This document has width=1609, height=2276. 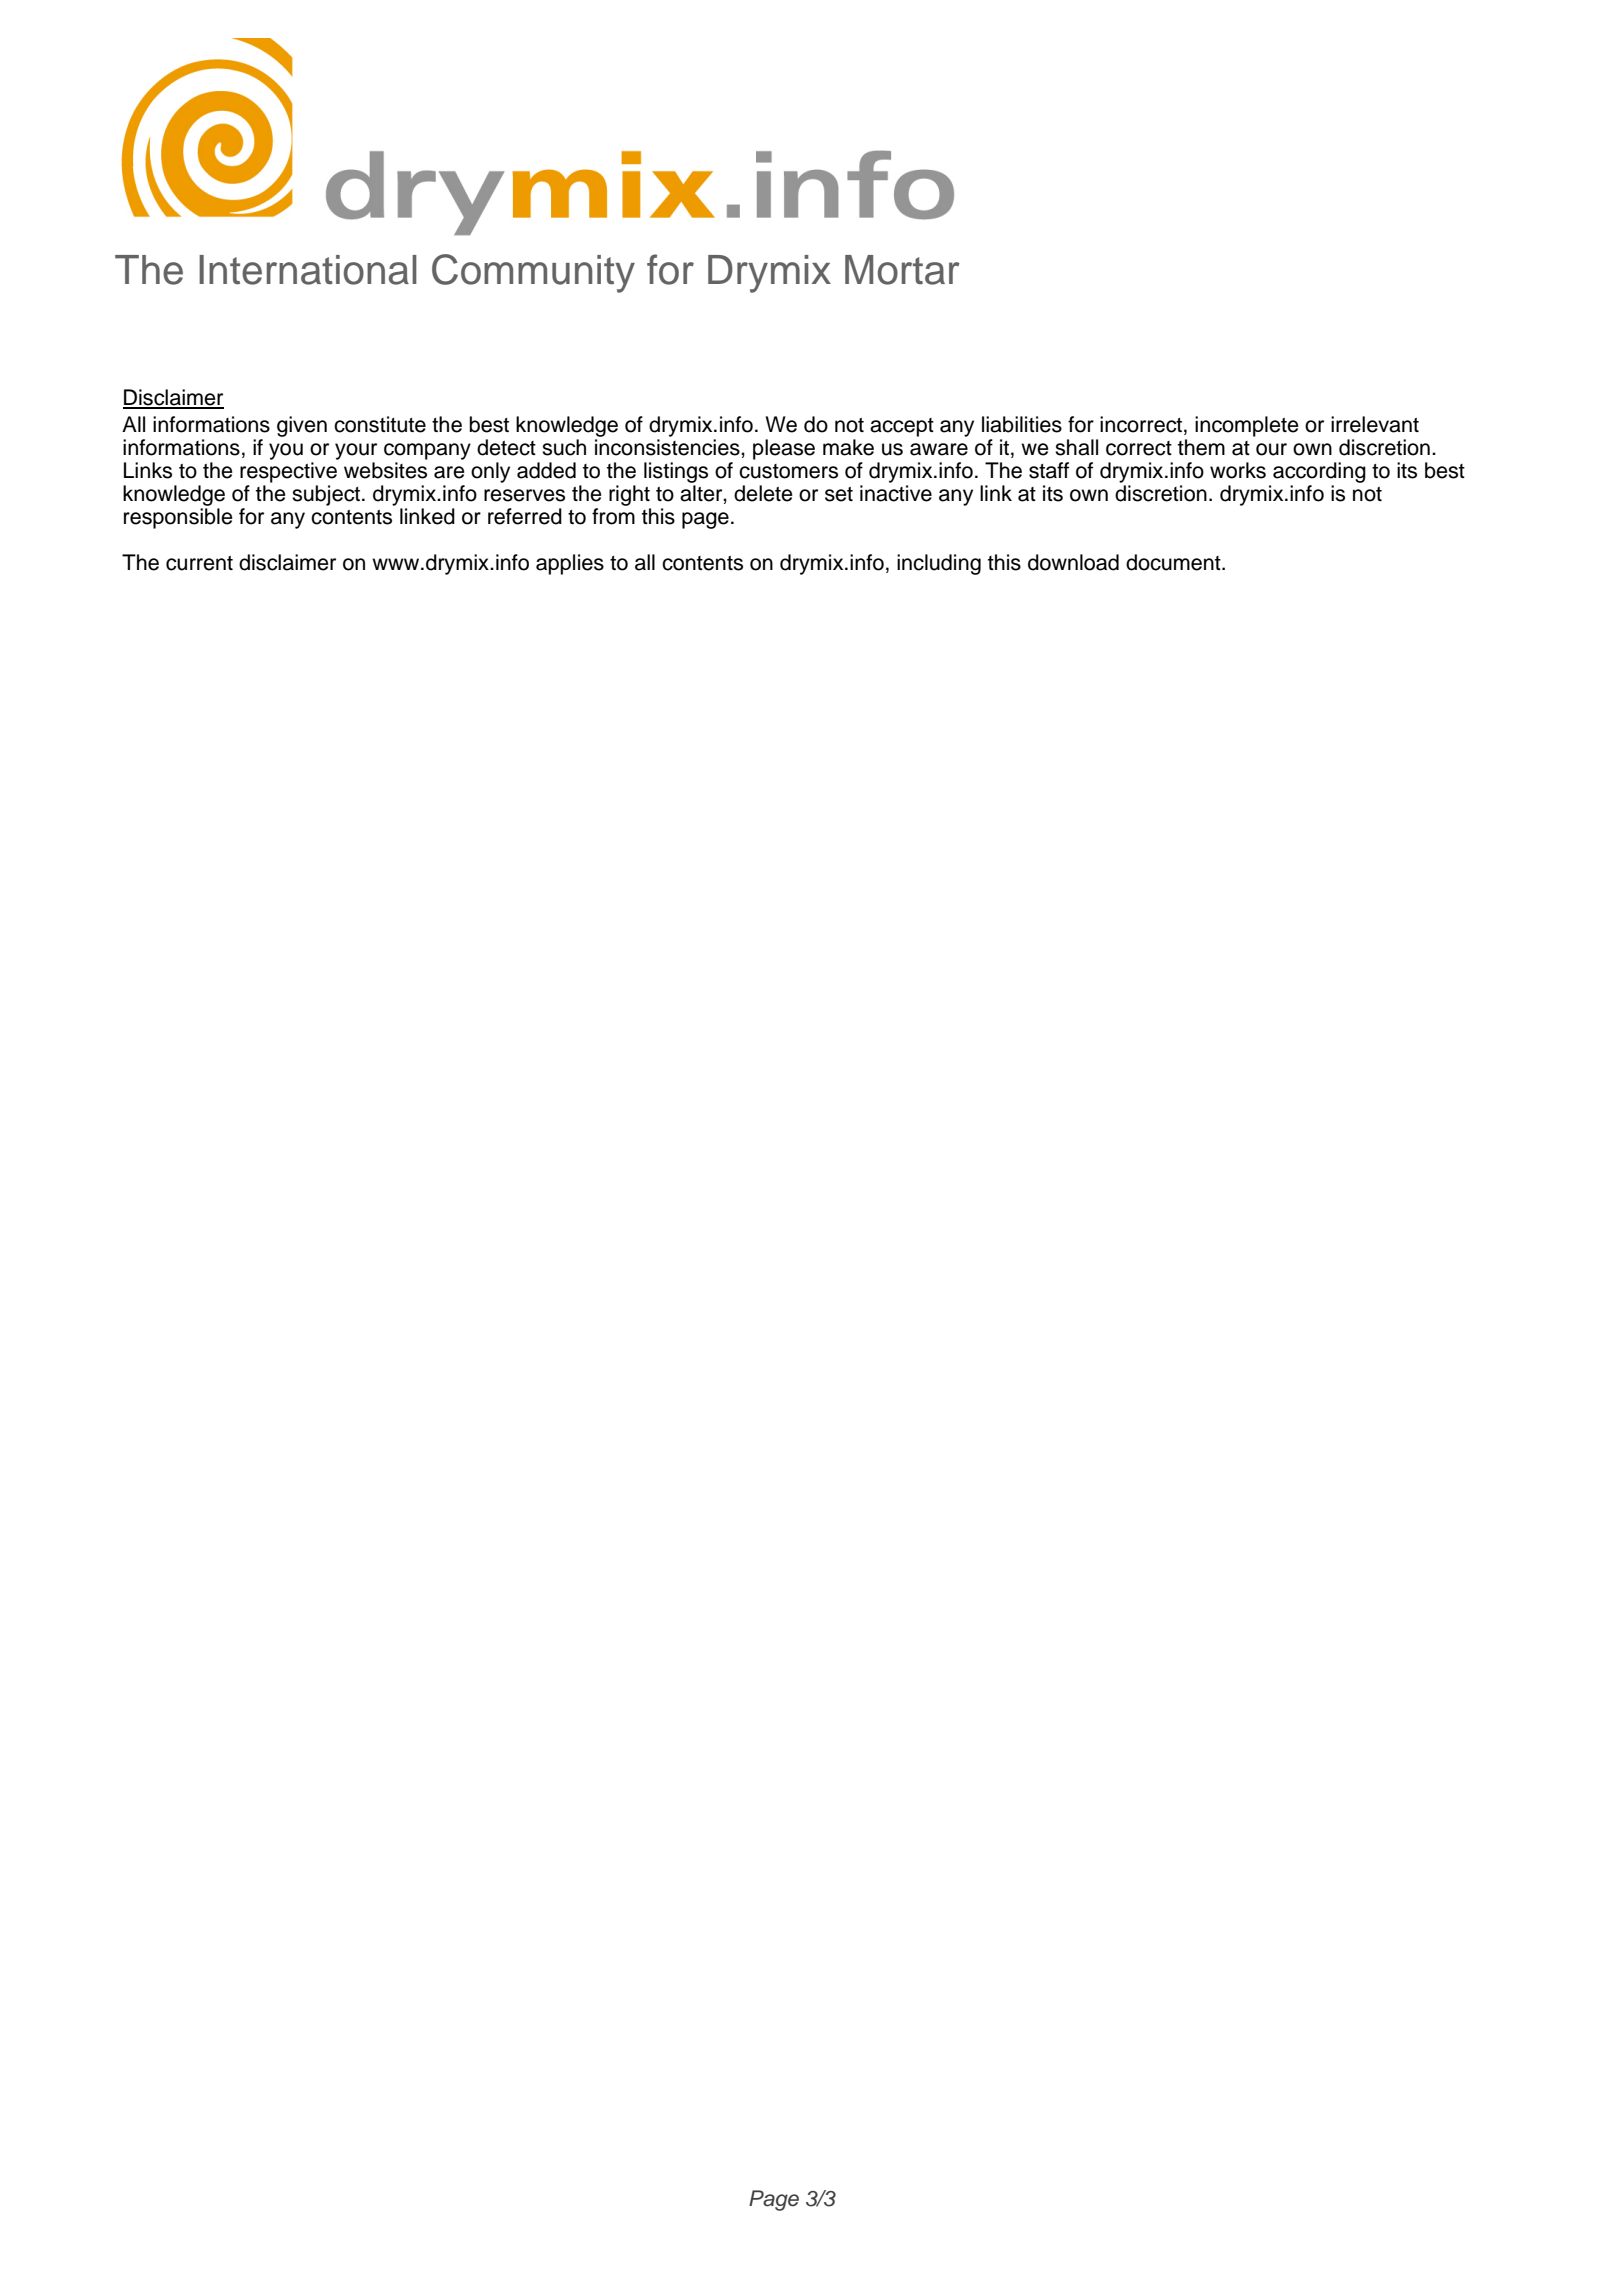 What do you see at coordinates (902, 427) in the document?
I see `accept` at bounding box center [902, 427].
